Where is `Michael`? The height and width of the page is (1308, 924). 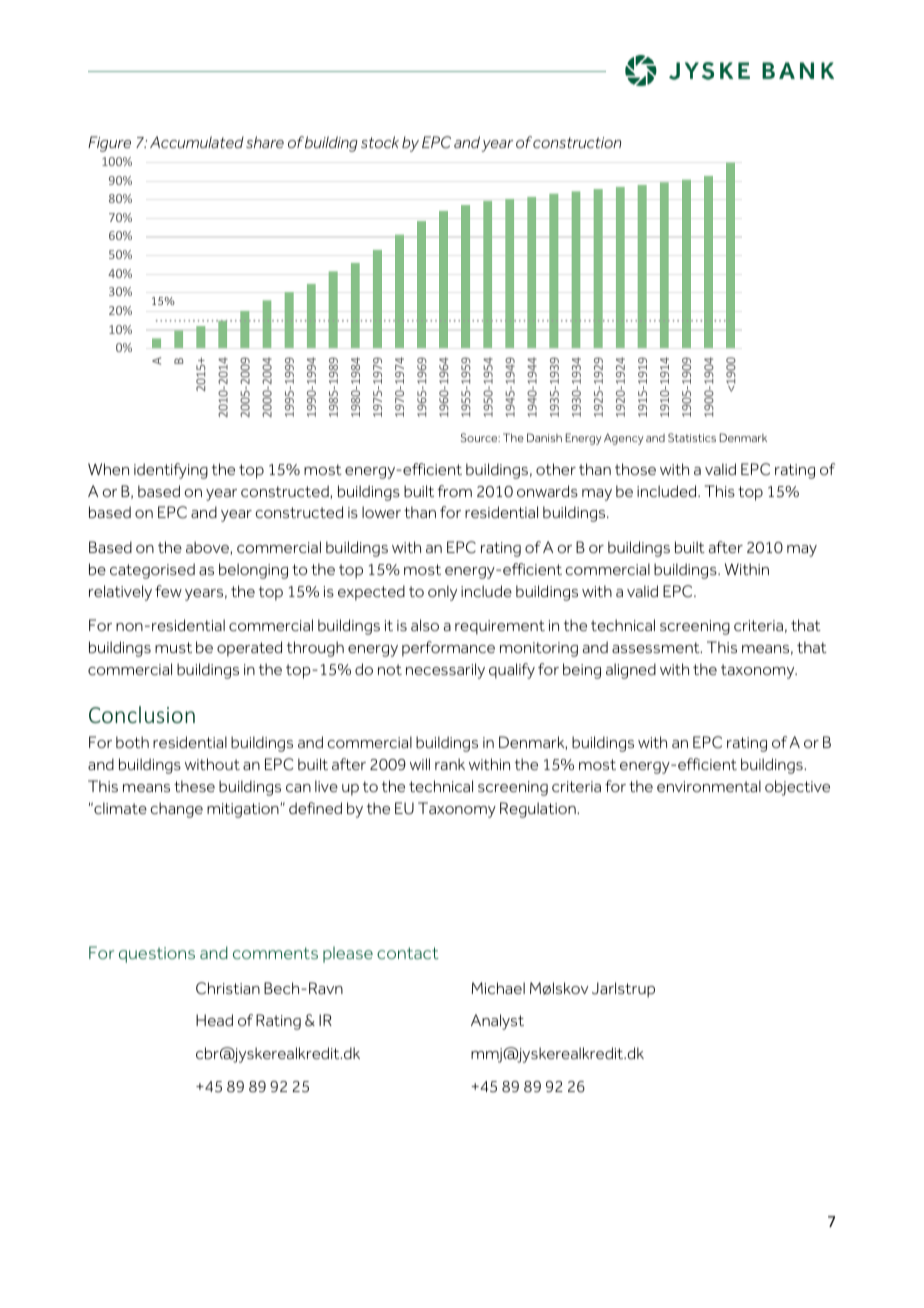 Michael is located at coordinates (498, 988).
